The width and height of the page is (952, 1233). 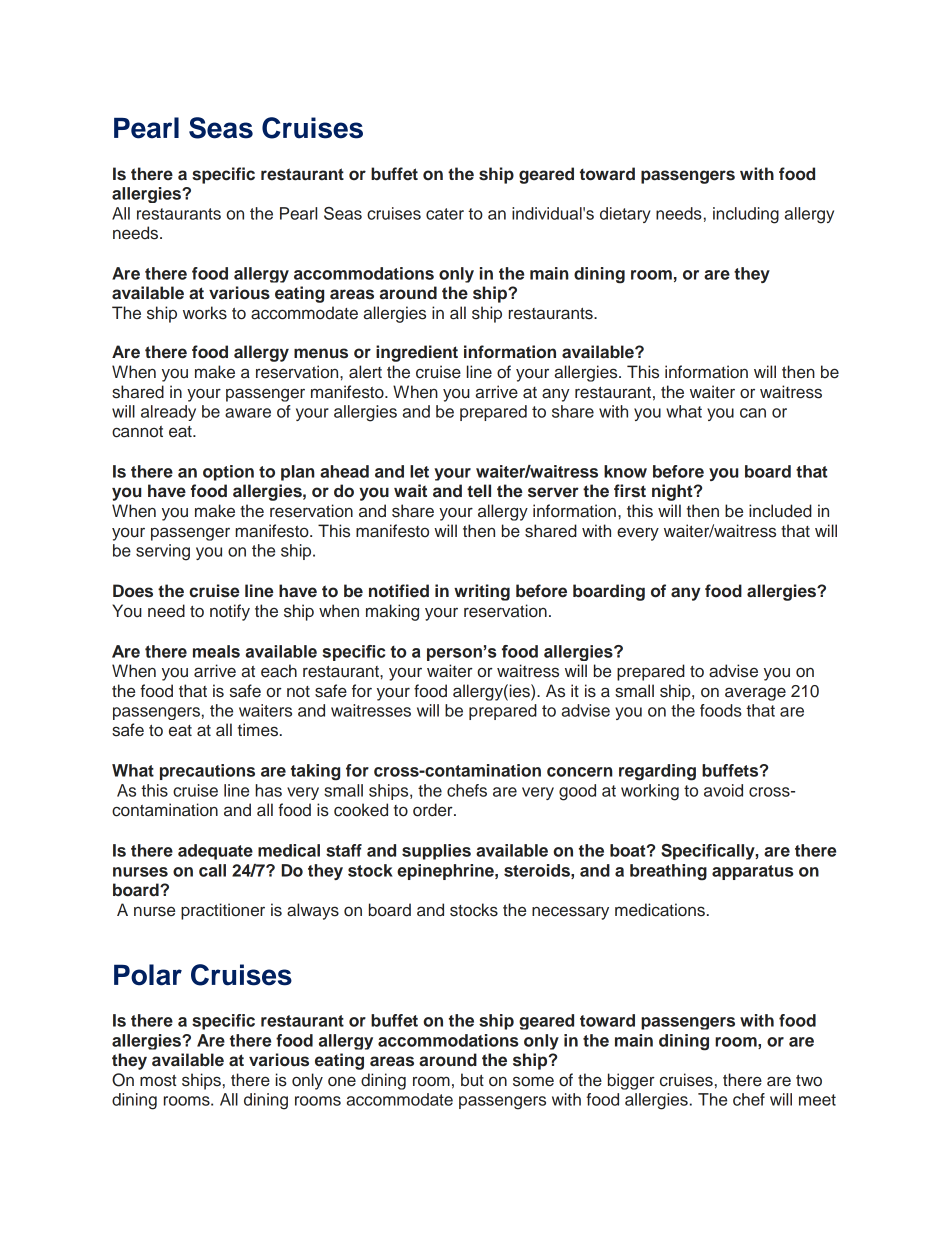 What do you see at coordinates (809, 1081) in the page?
I see `two` at bounding box center [809, 1081].
